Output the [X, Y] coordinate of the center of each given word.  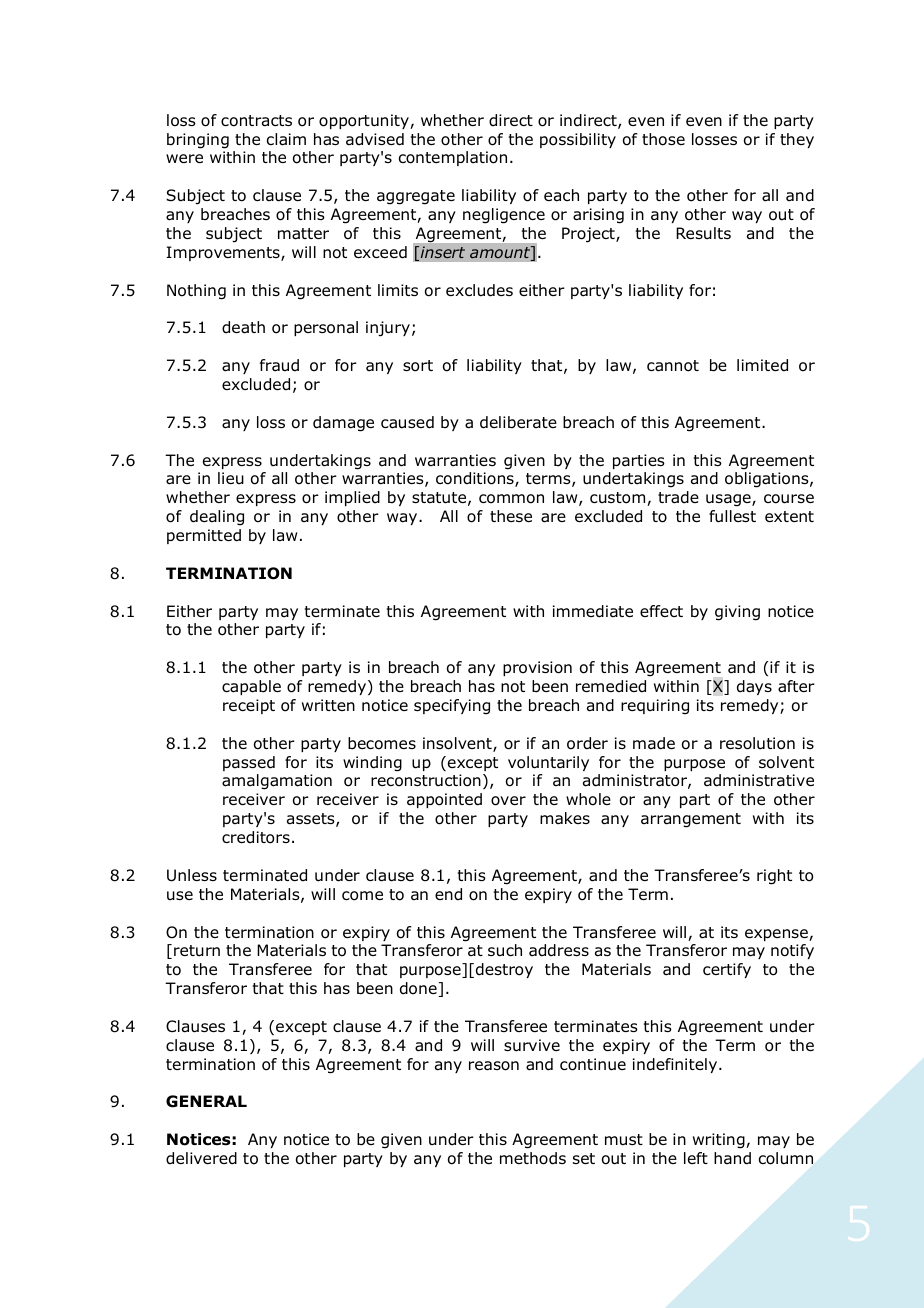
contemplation [453, 158]
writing [720, 1141]
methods [533, 1158]
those [663, 139]
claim [286, 139]
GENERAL [206, 1101]
